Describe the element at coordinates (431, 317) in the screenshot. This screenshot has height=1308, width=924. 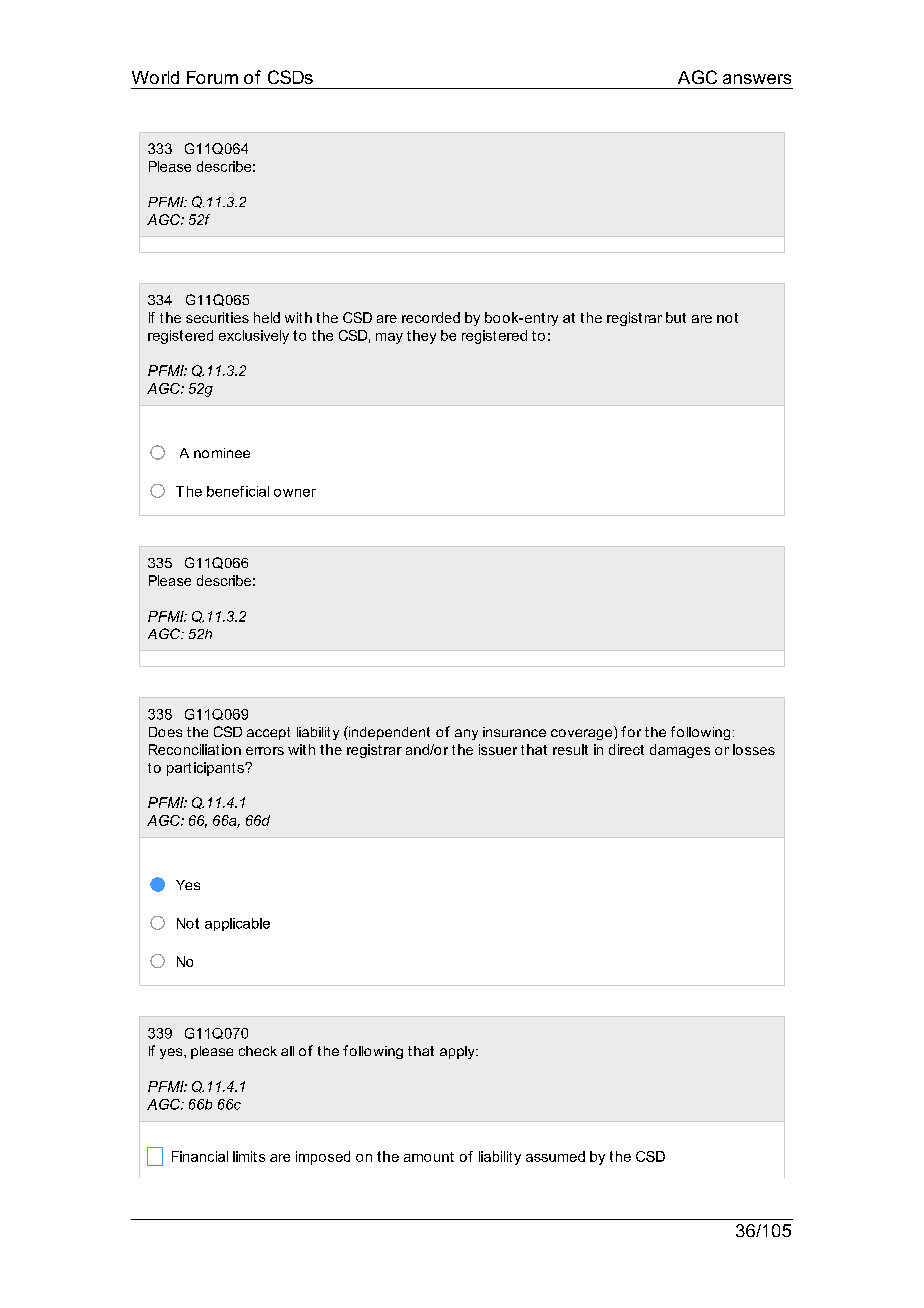
I see `recorded` at that location.
